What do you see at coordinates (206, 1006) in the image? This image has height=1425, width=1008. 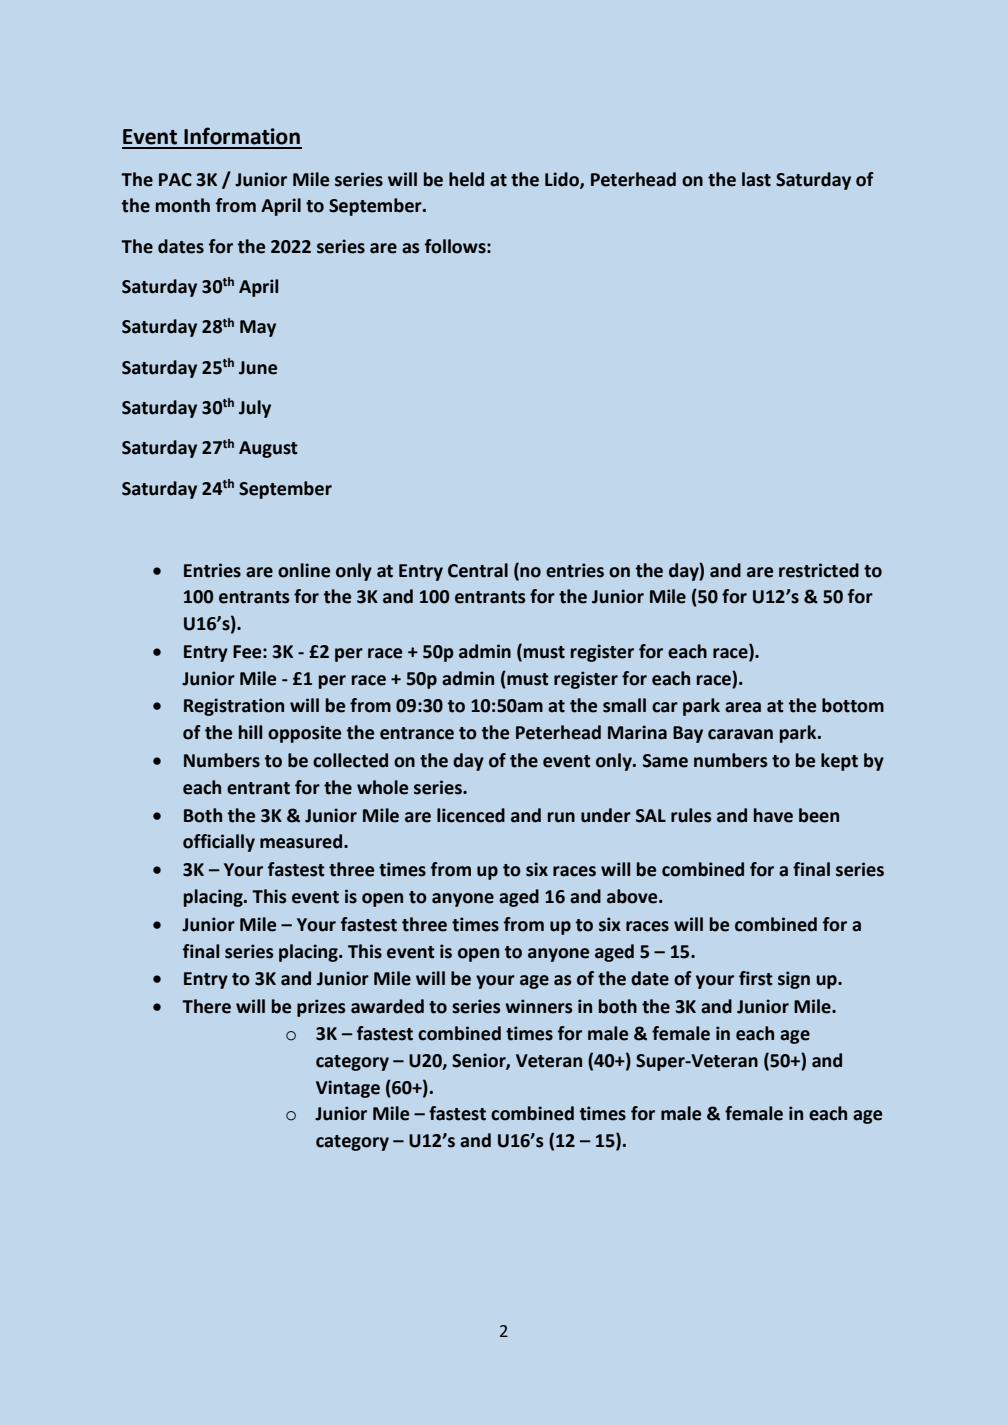 I see `There` at bounding box center [206, 1006].
